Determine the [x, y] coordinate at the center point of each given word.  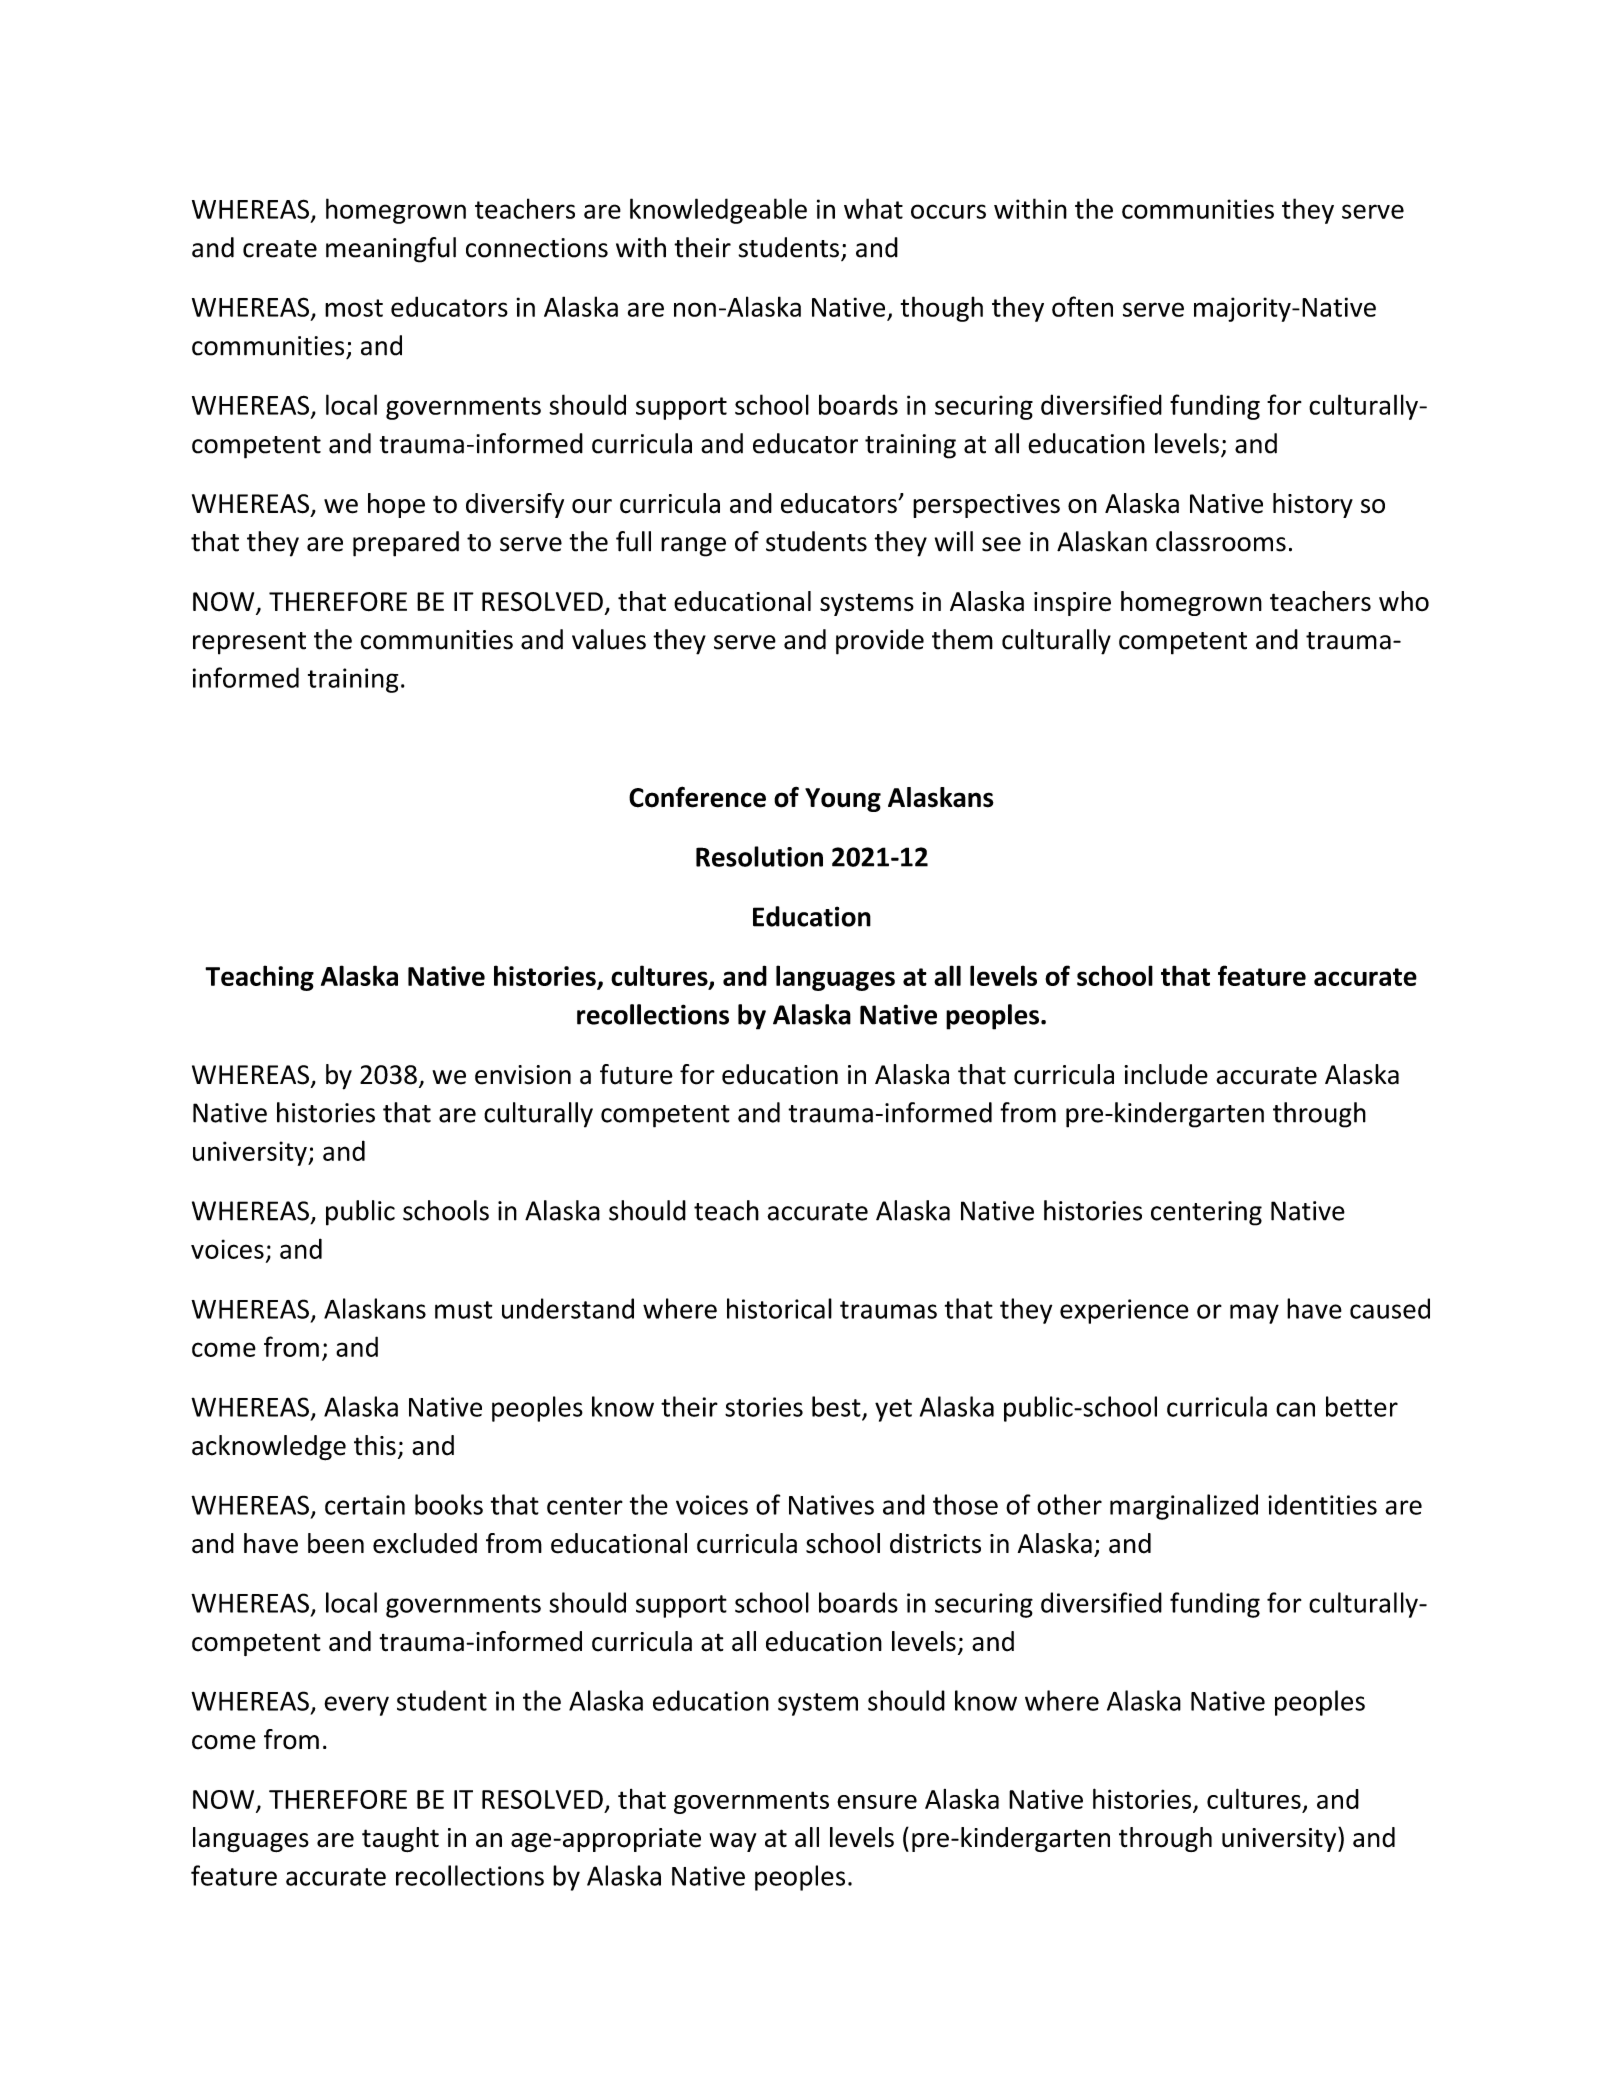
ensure [877, 1802]
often [1082, 306]
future [636, 1074]
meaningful [391, 250]
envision [523, 1075]
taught [400, 1839]
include [1166, 1074]
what [873, 208]
